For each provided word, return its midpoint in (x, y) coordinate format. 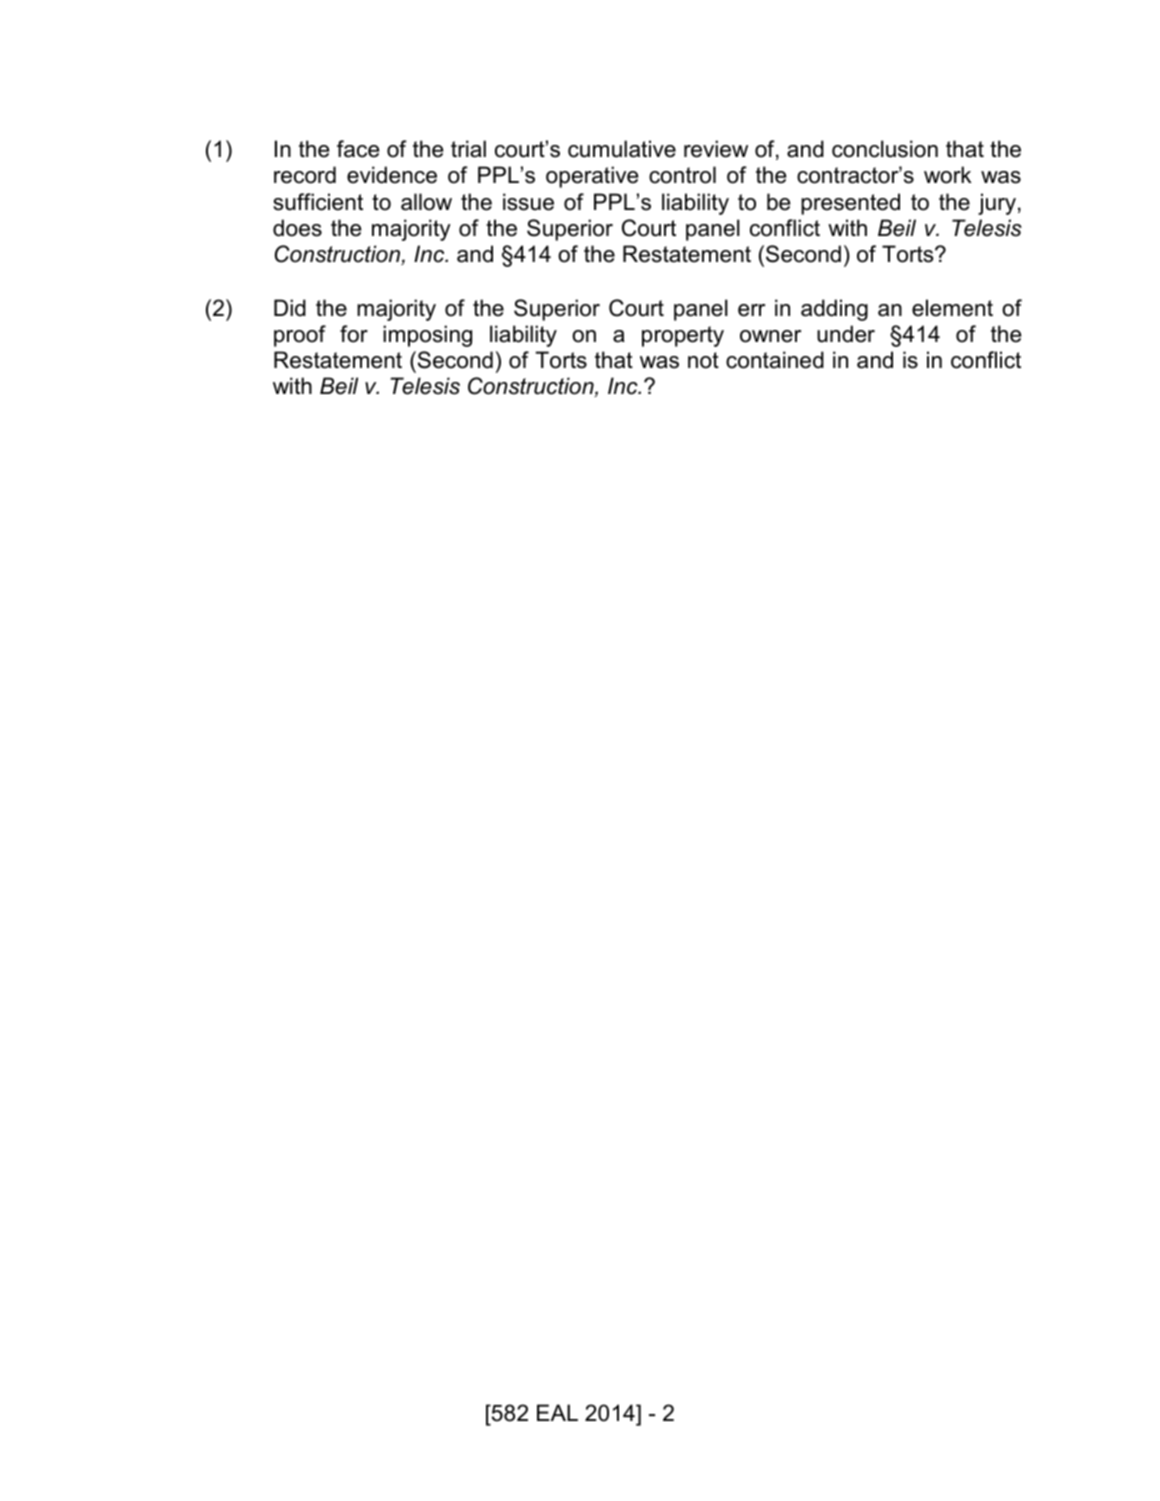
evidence (392, 175)
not (703, 360)
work (948, 175)
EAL (557, 1412)
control (682, 175)
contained (775, 360)
